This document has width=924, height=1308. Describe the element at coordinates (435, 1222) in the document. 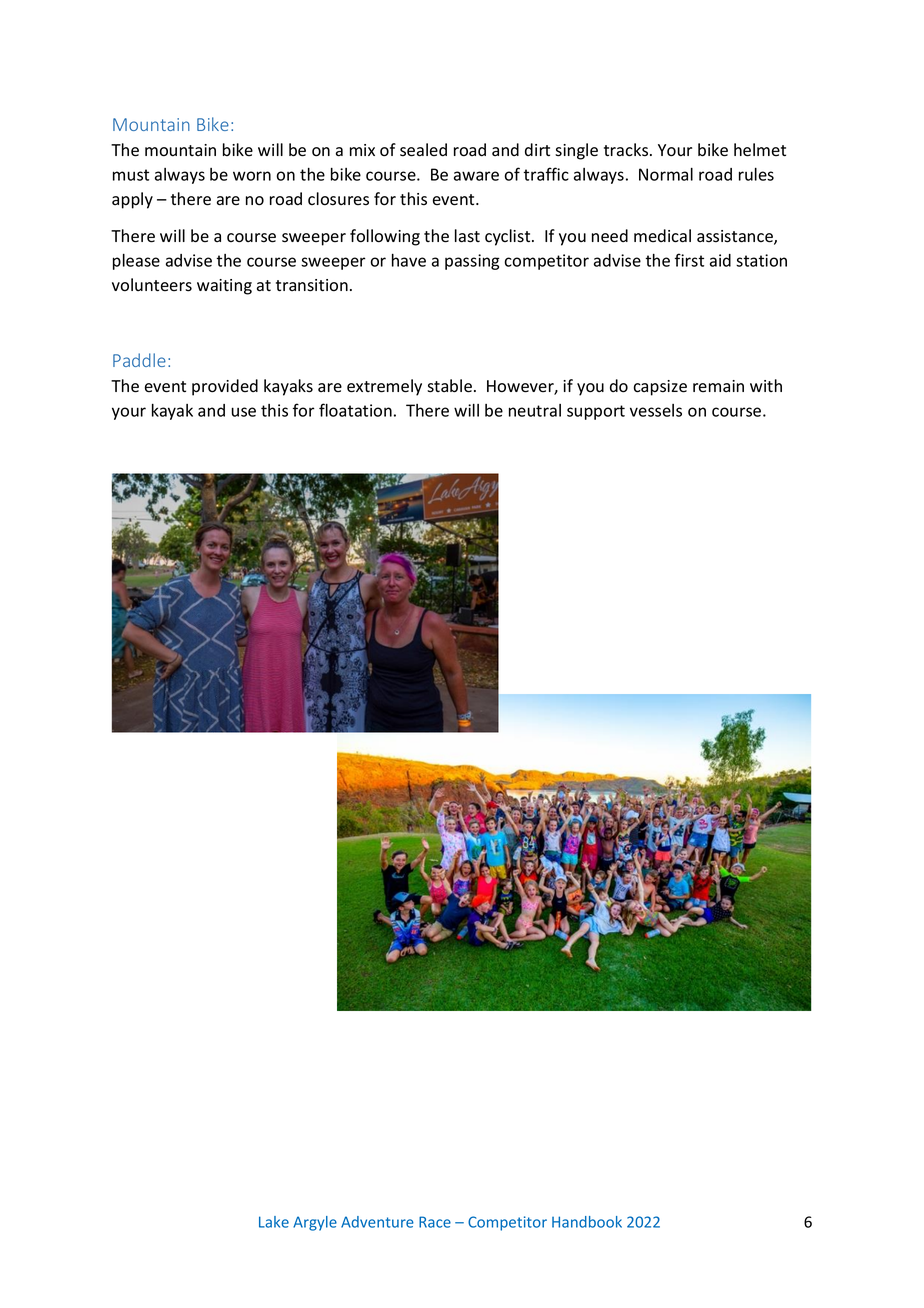

I see `Race` at that location.
